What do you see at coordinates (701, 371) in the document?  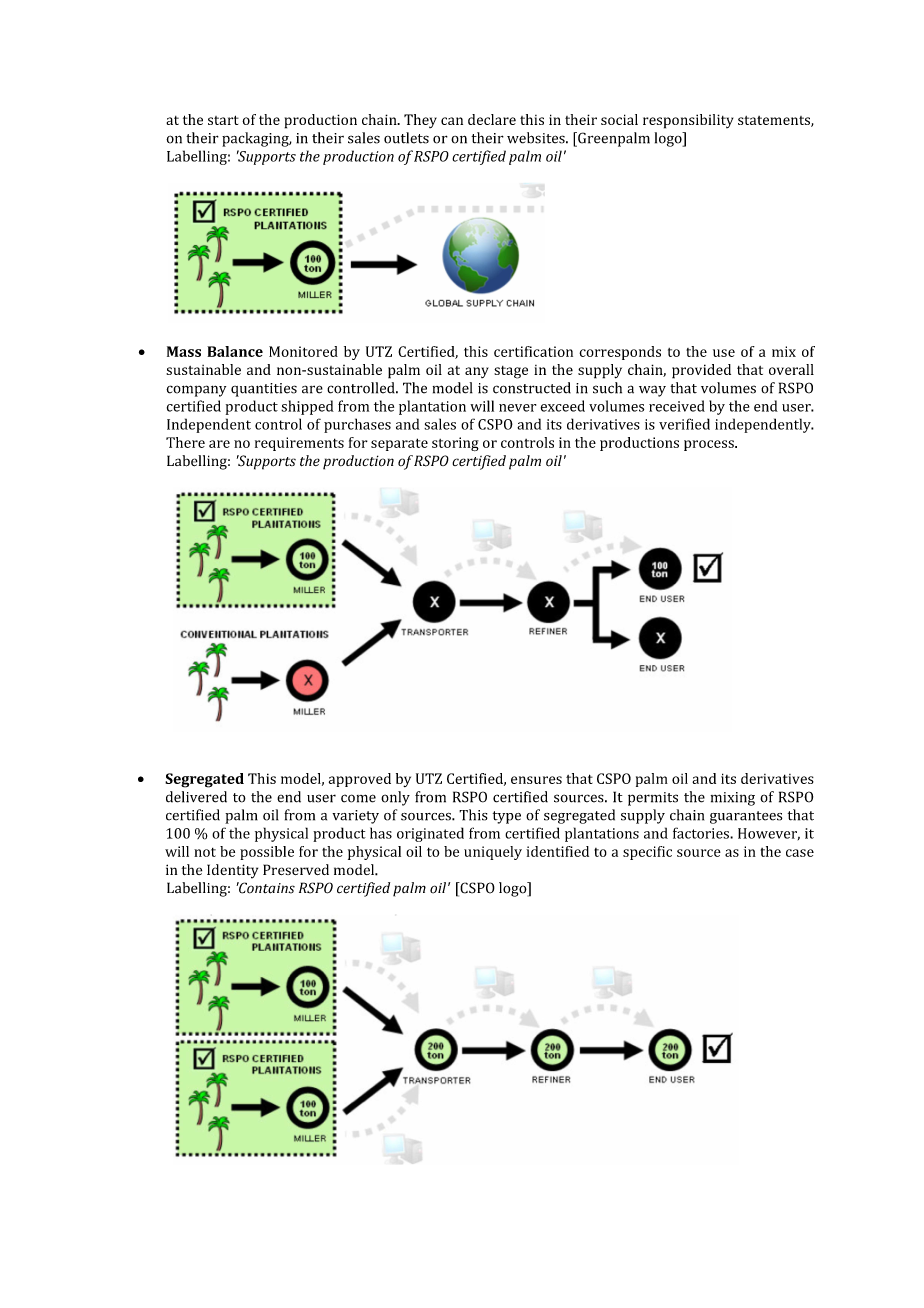 I see `provided` at bounding box center [701, 371].
